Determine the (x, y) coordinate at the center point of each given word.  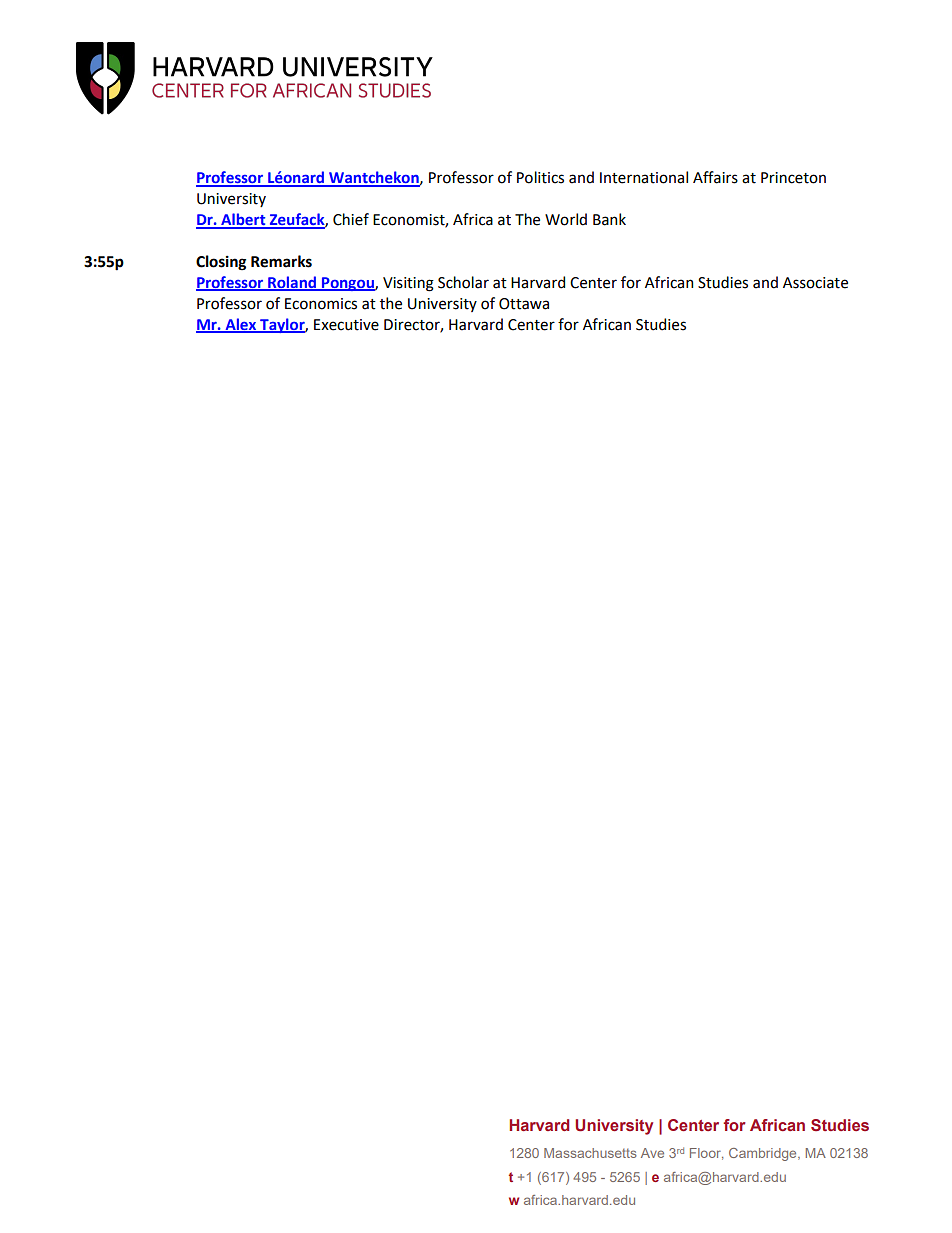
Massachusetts (590, 1153)
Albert (243, 220)
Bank (609, 219)
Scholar (463, 282)
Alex (241, 325)
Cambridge (764, 1154)
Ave (652, 1153)
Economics (321, 304)
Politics (540, 177)
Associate (815, 283)
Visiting (408, 284)
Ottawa (524, 304)
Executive (346, 325)
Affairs (715, 177)
